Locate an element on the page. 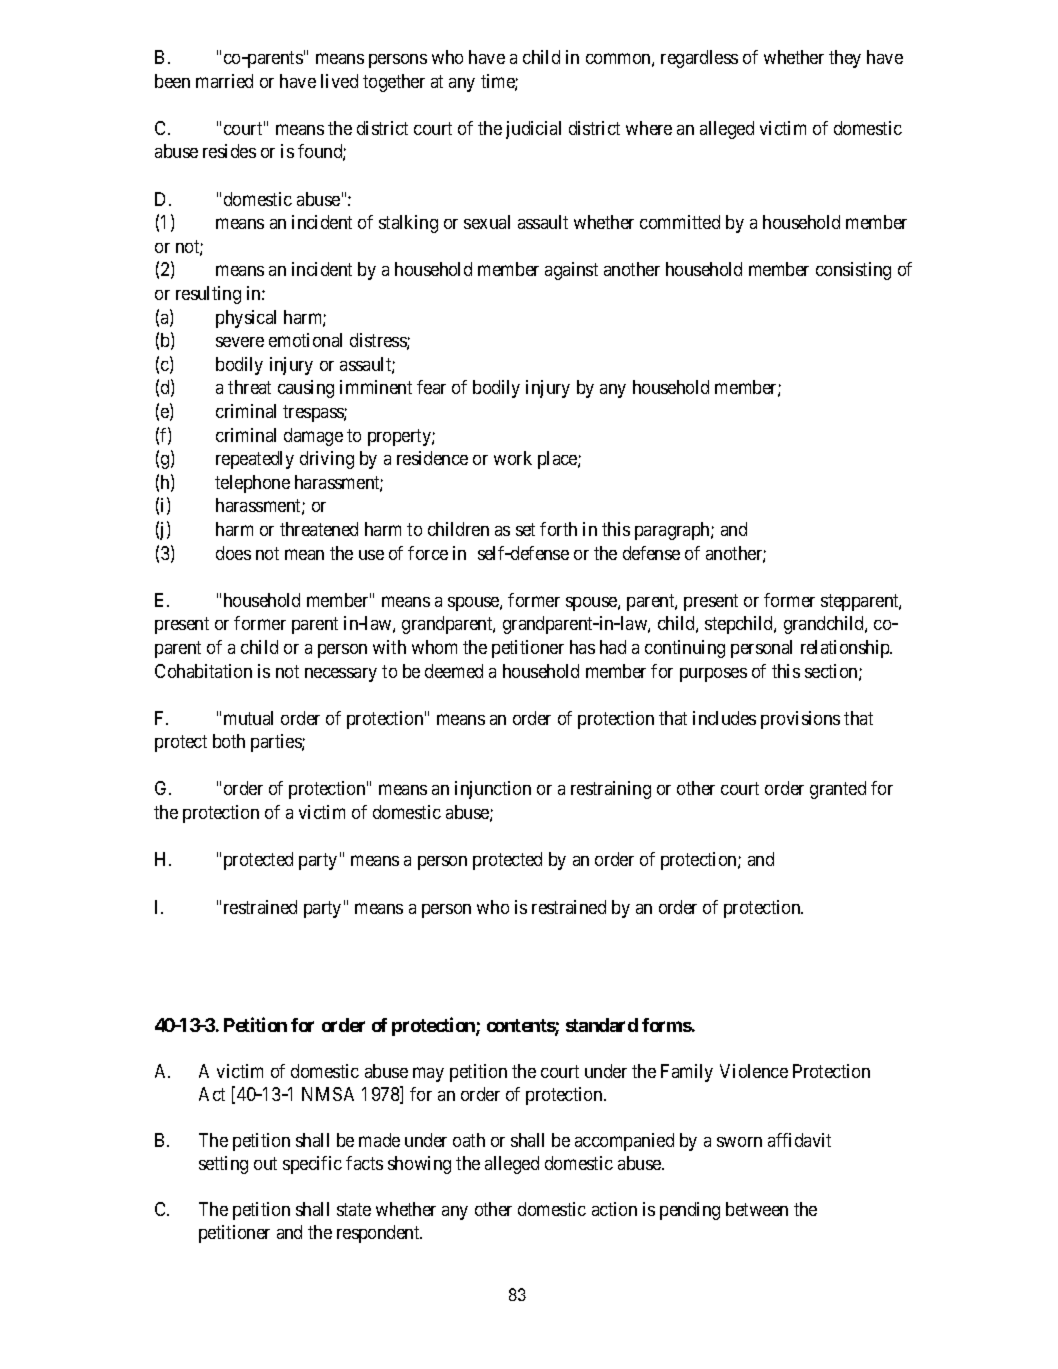 Image resolution: width=1058 pixels, height=1369 pixels. judicial is located at coordinates (533, 130).
